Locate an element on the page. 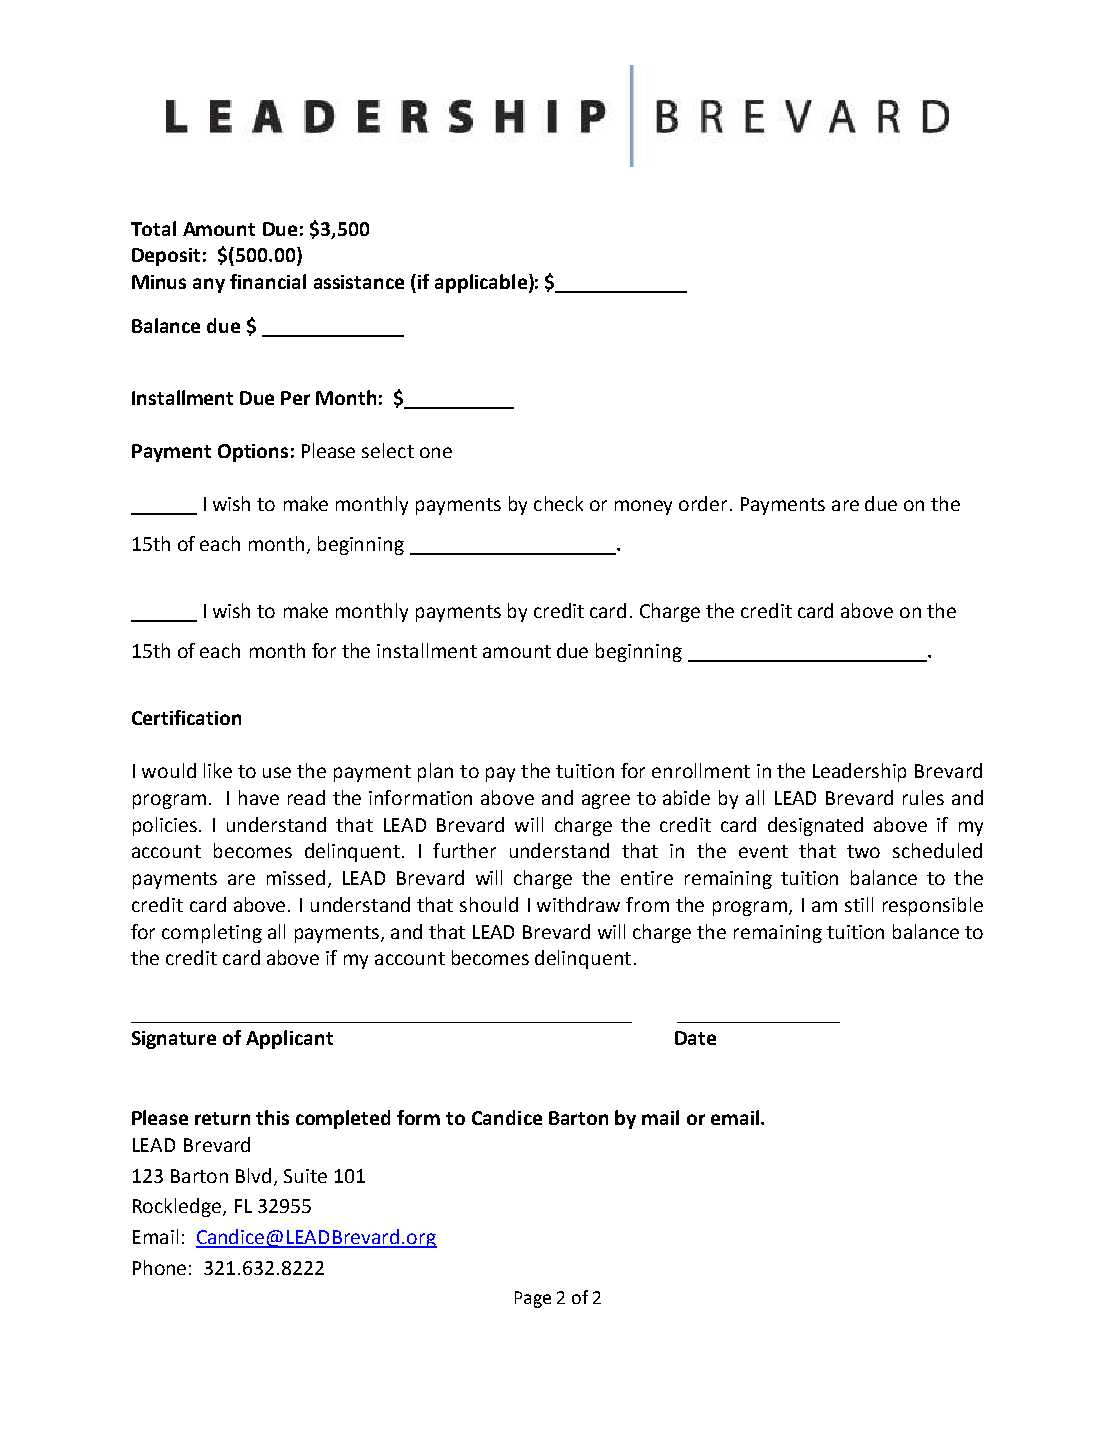 The image size is (1115, 1443). still is located at coordinates (859, 904).
